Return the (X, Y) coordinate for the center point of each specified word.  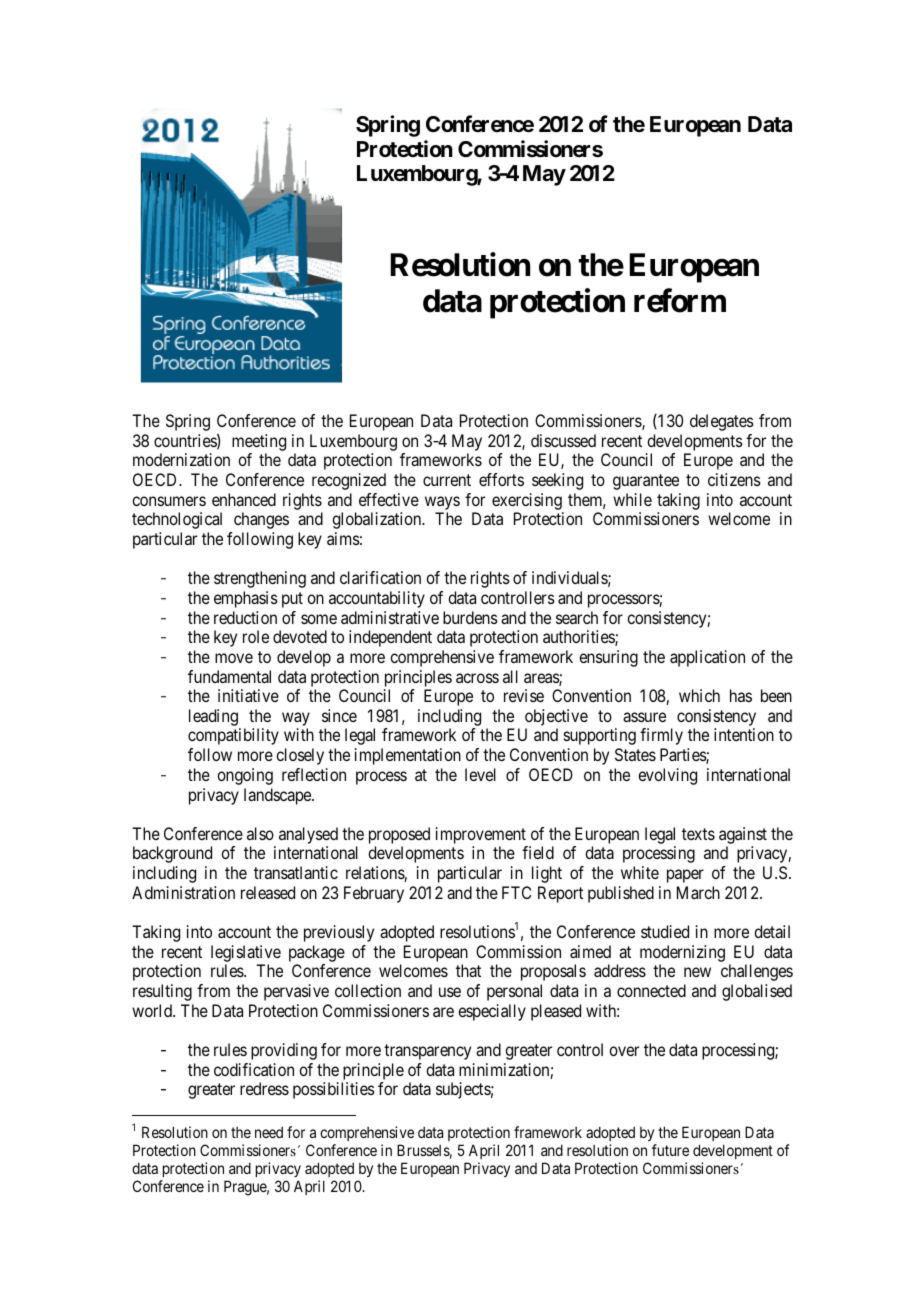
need (269, 1132)
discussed (563, 440)
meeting (259, 442)
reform (680, 300)
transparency (427, 1052)
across (477, 678)
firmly (661, 736)
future (670, 1150)
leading (214, 719)
